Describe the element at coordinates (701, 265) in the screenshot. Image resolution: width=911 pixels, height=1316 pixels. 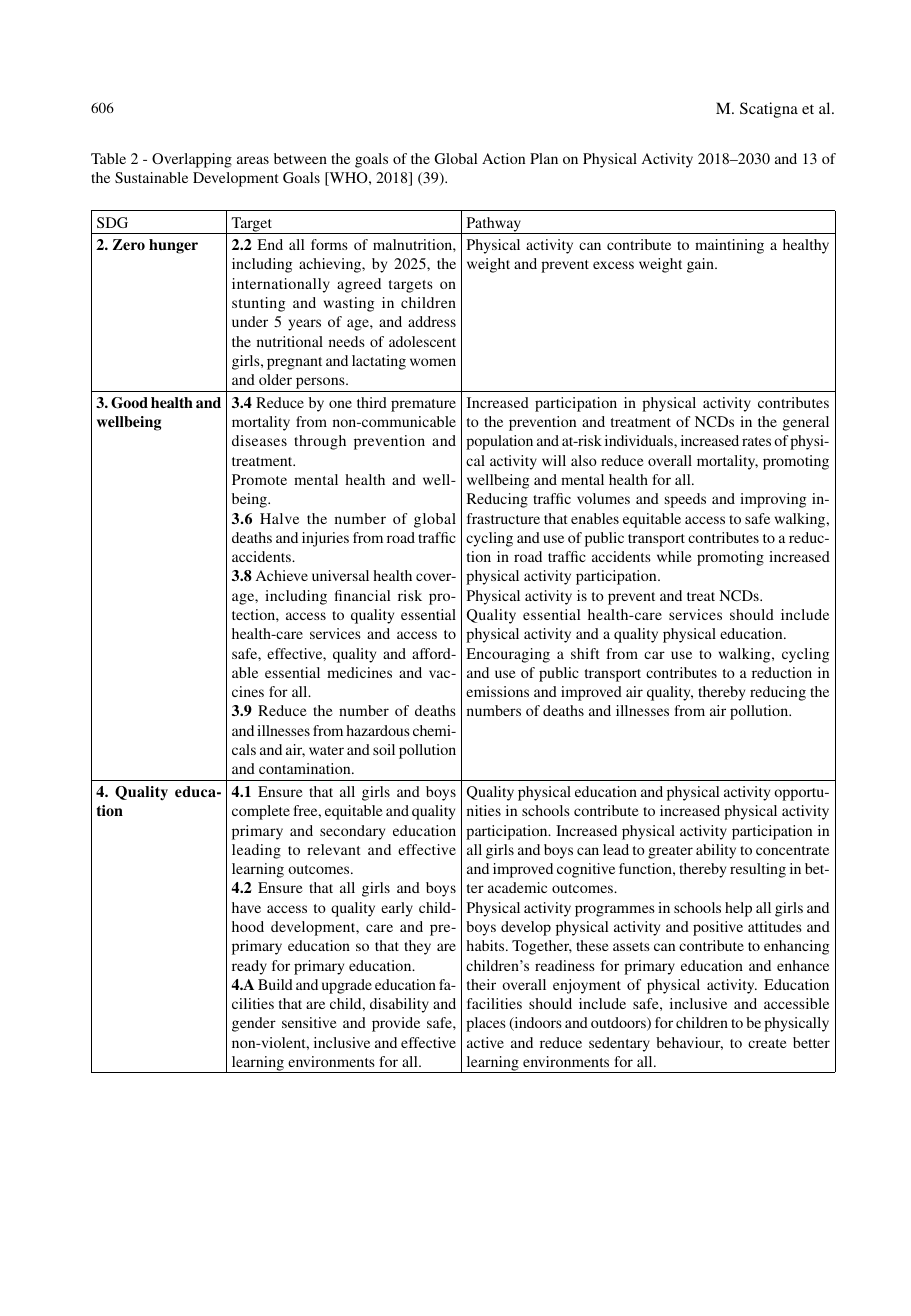
I see `gain` at that location.
